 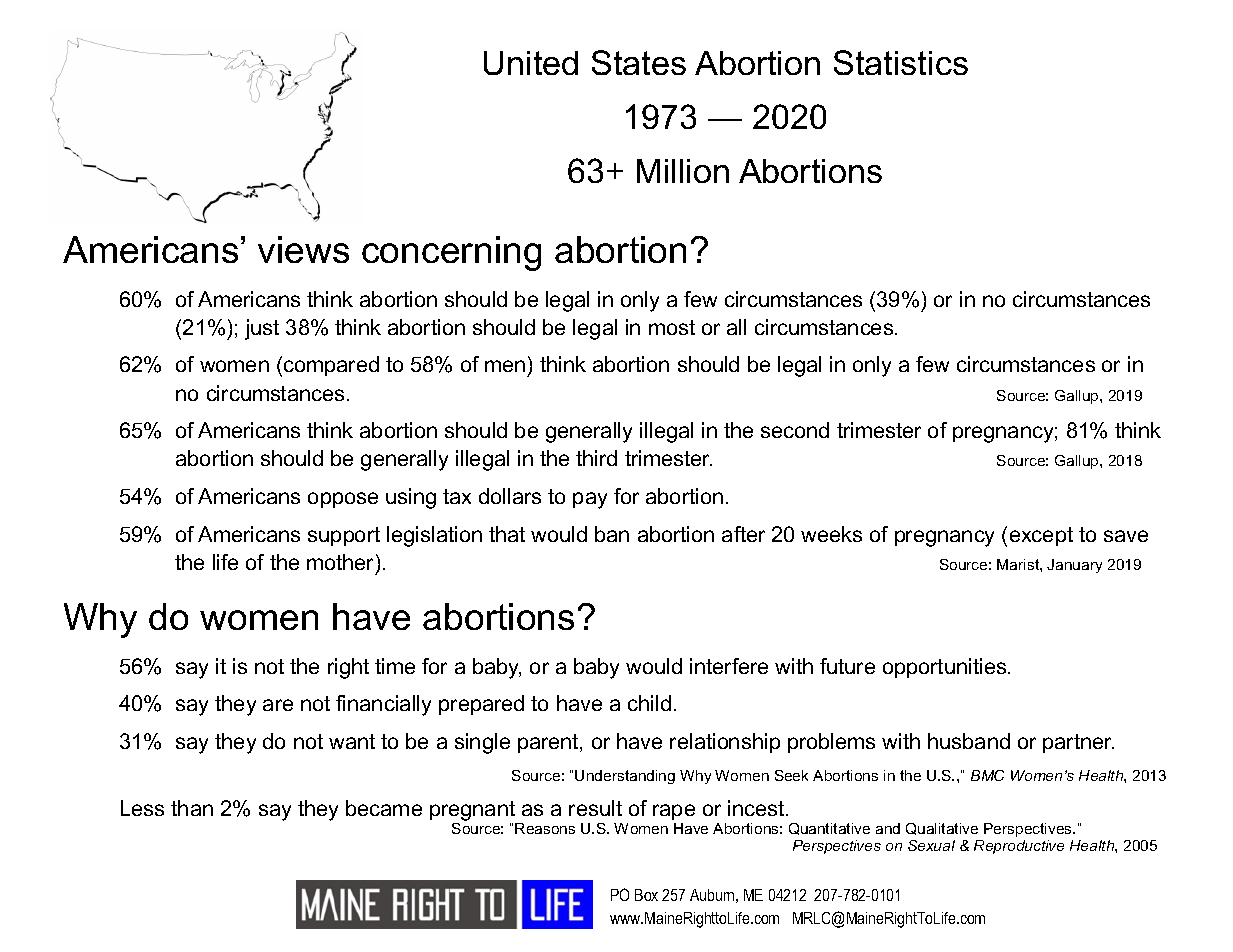 What do you see at coordinates (901, 62) in the document?
I see `Statistics` at bounding box center [901, 62].
